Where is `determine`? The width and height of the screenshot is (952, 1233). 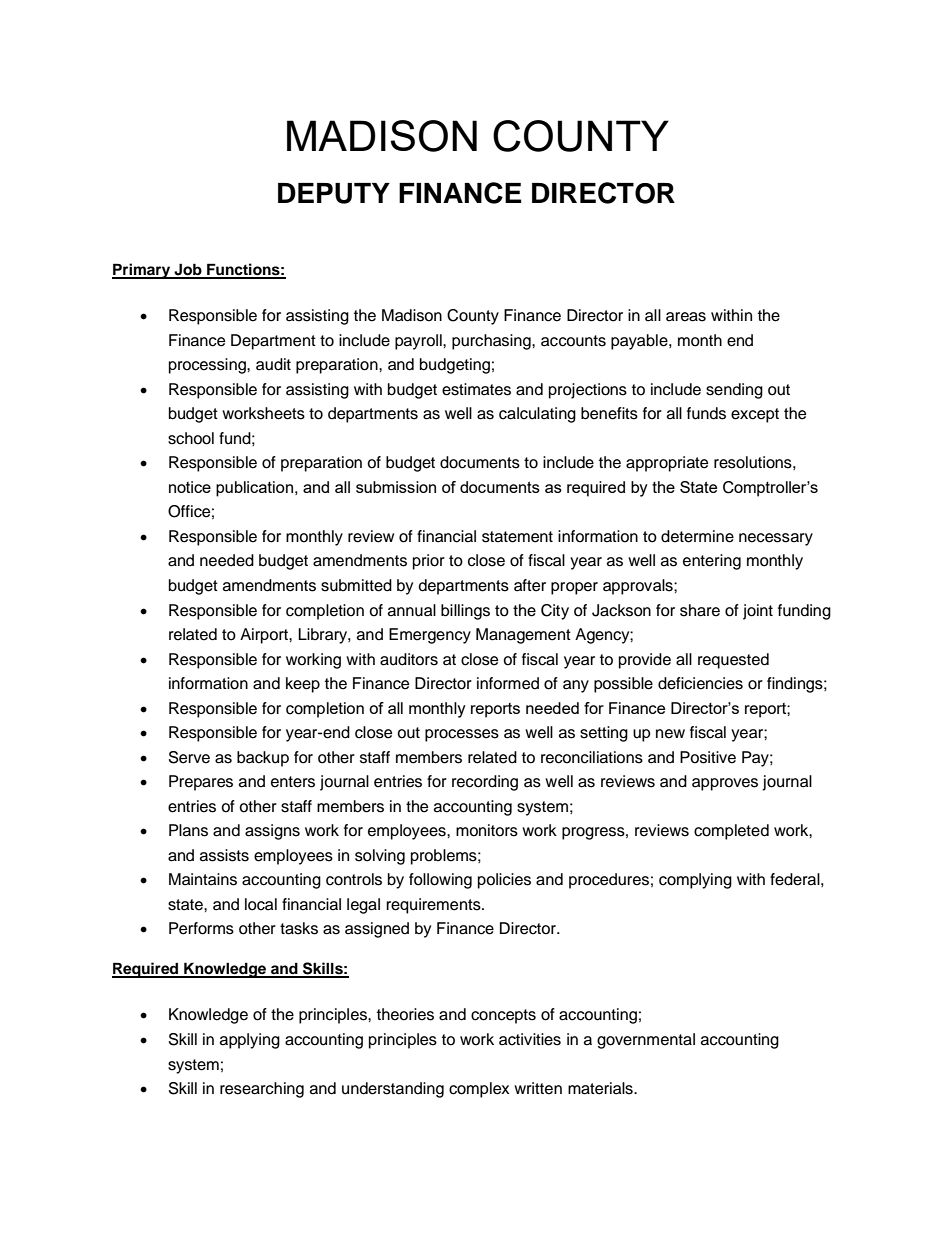 determine is located at coordinates (697, 536).
